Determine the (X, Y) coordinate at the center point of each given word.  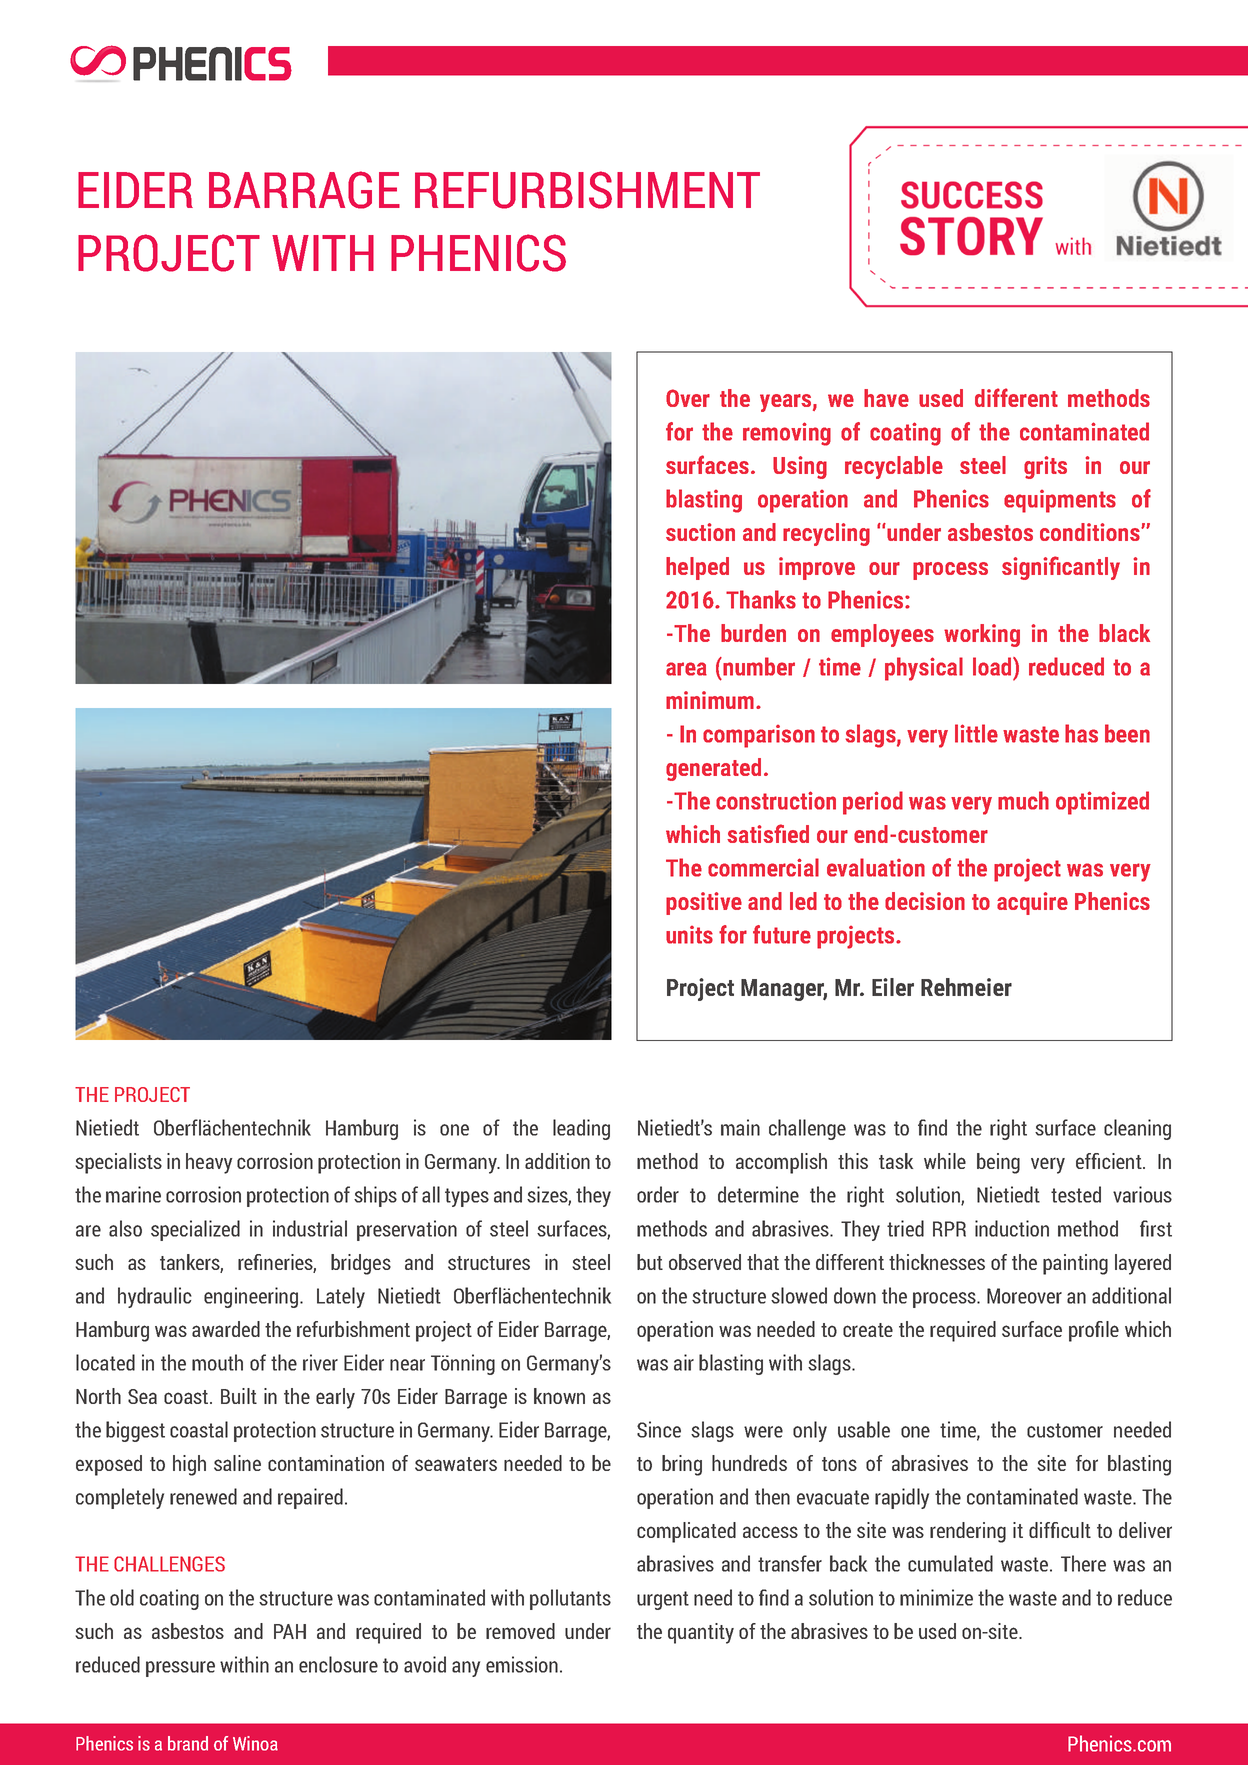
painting (1075, 1264)
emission (522, 1664)
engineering (251, 1297)
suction (700, 532)
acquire (1032, 903)
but (650, 1262)
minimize (936, 1597)
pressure (180, 1669)
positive (704, 903)
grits (1045, 467)
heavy (209, 1163)
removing (787, 434)
